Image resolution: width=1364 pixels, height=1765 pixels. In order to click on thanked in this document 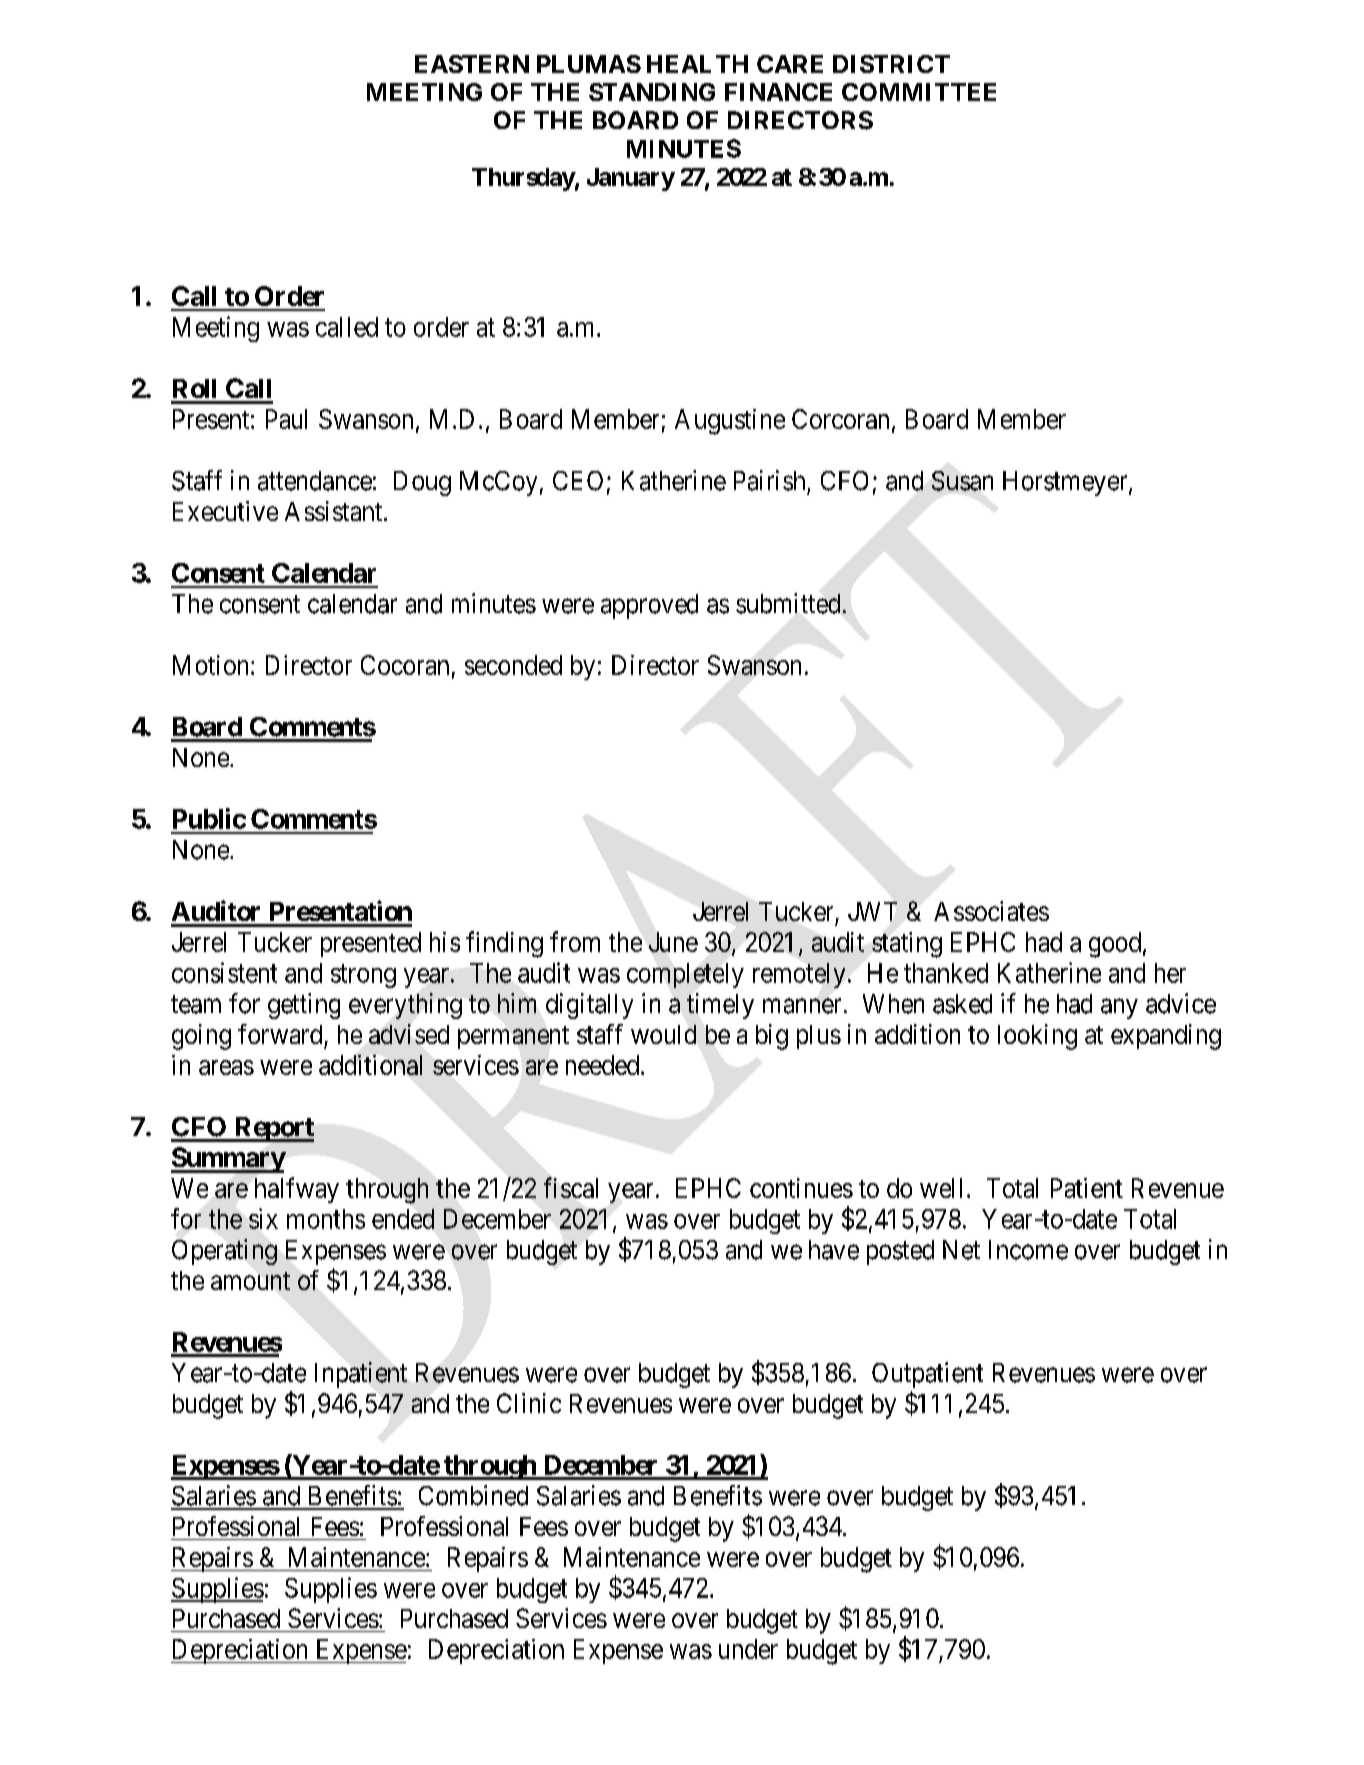, I will do `click(946, 973)`.
